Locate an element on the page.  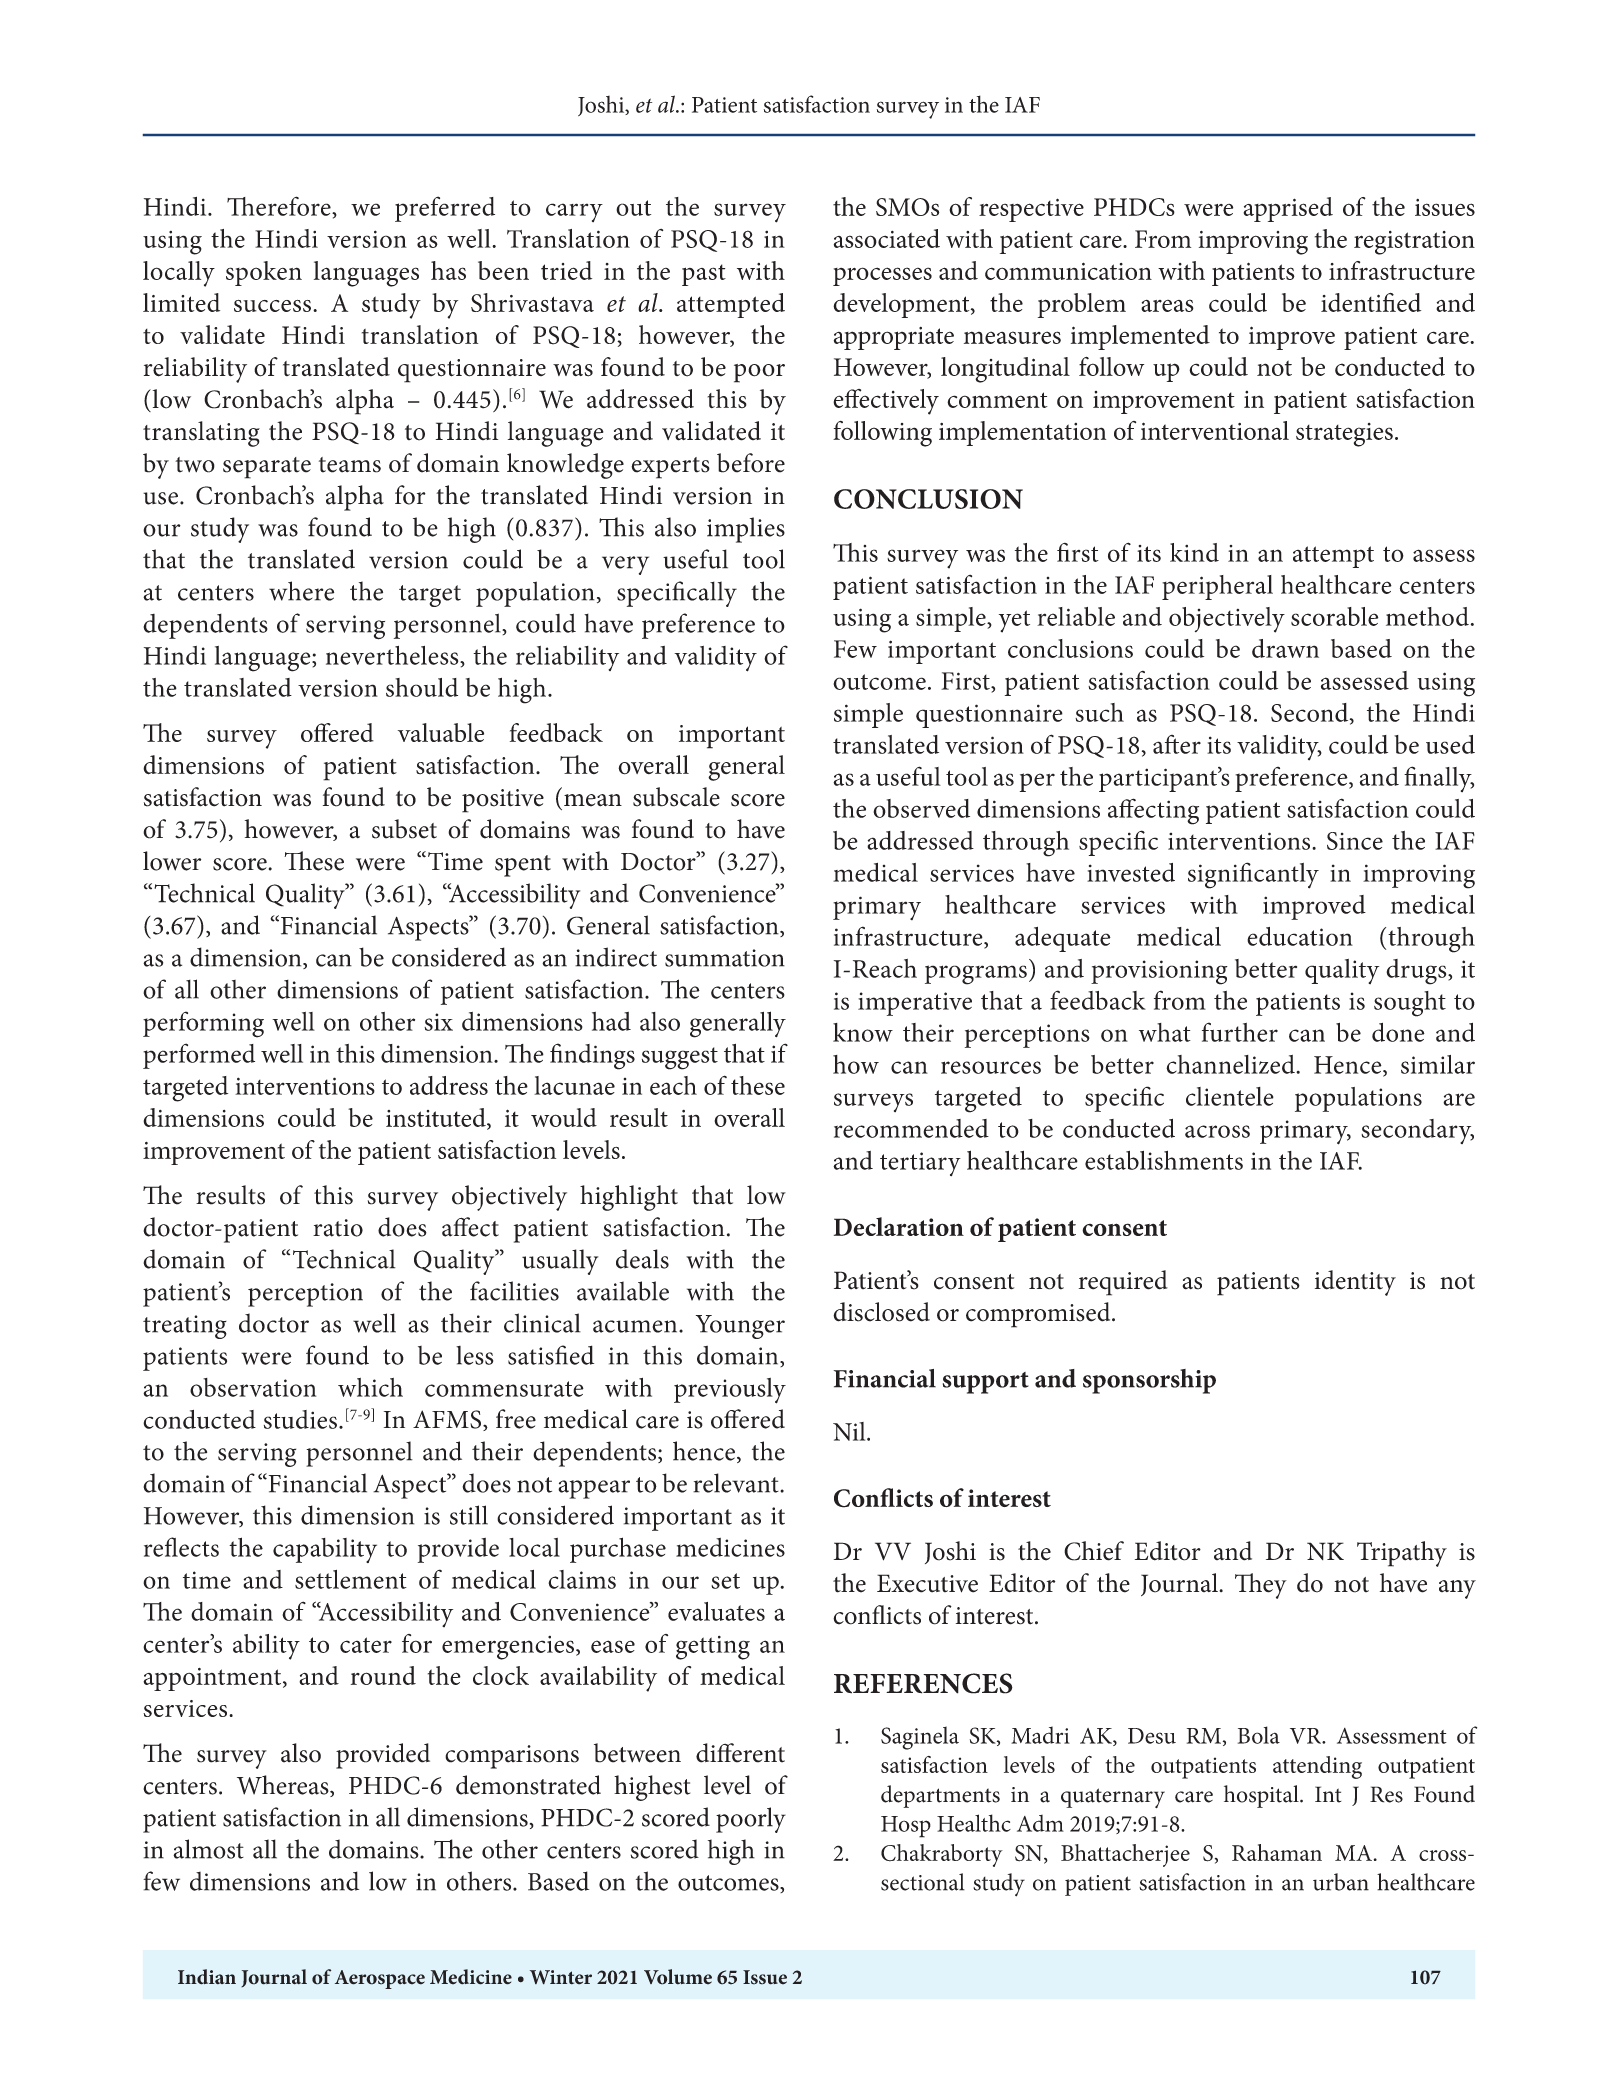
Tripathy is located at coordinates (1402, 1554).
